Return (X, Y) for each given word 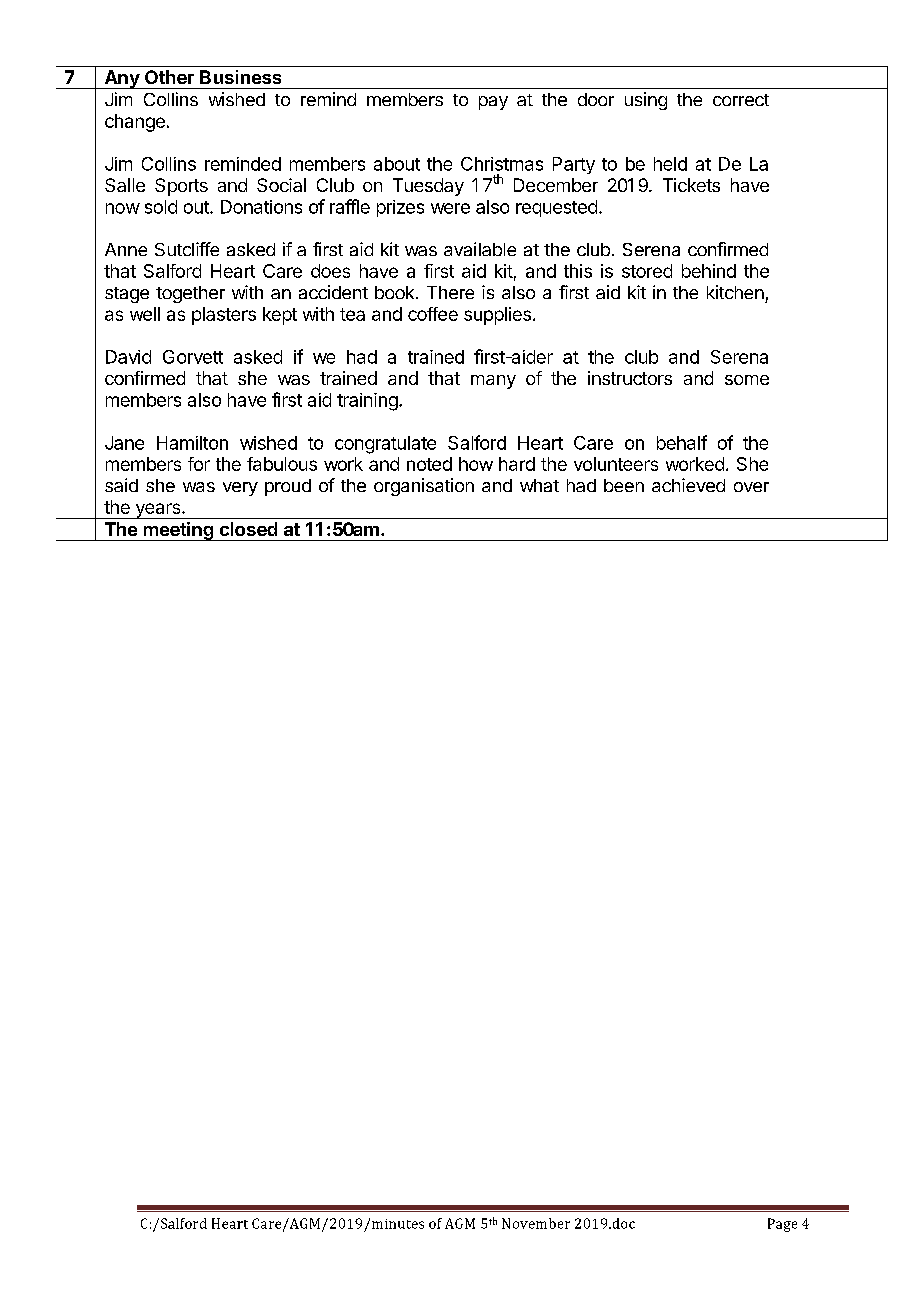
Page (782, 1225)
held (670, 164)
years (158, 511)
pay (493, 103)
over (751, 487)
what (539, 485)
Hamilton (192, 443)
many (493, 382)
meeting (178, 531)
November (536, 1223)
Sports (181, 187)
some (747, 380)
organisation (424, 487)
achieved (688, 485)
